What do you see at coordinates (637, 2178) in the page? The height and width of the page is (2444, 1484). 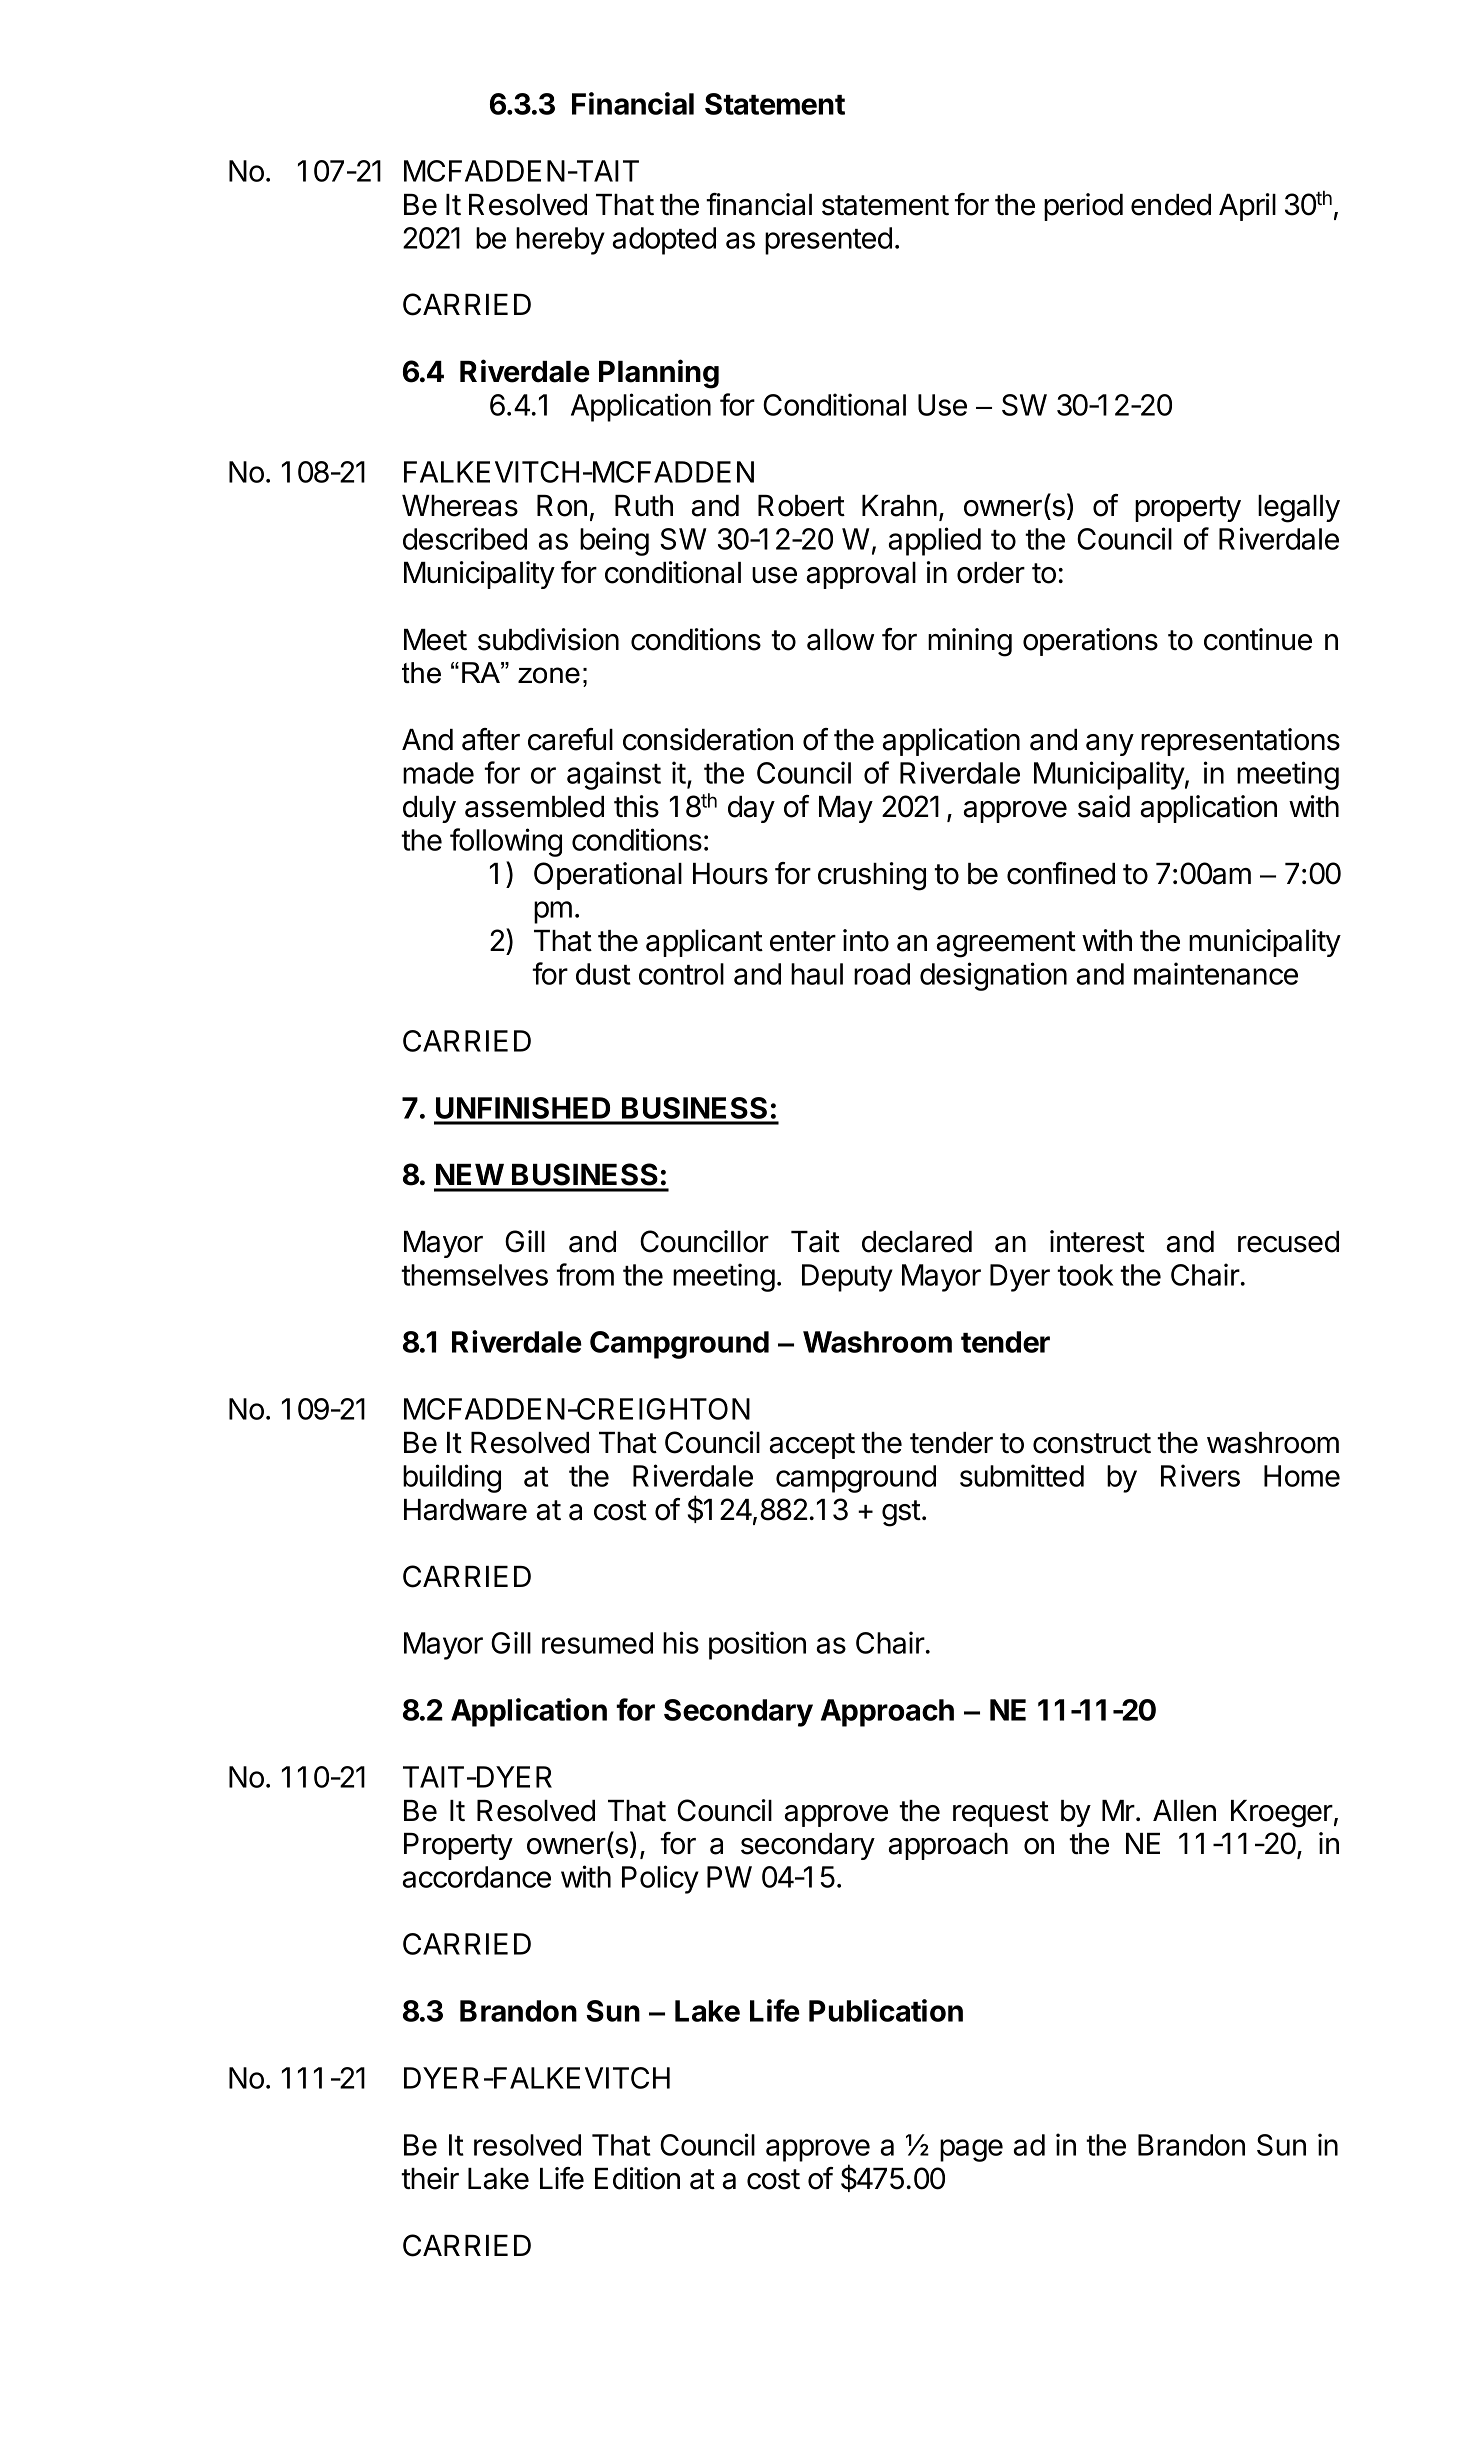 I see `Edition` at bounding box center [637, 2178].
